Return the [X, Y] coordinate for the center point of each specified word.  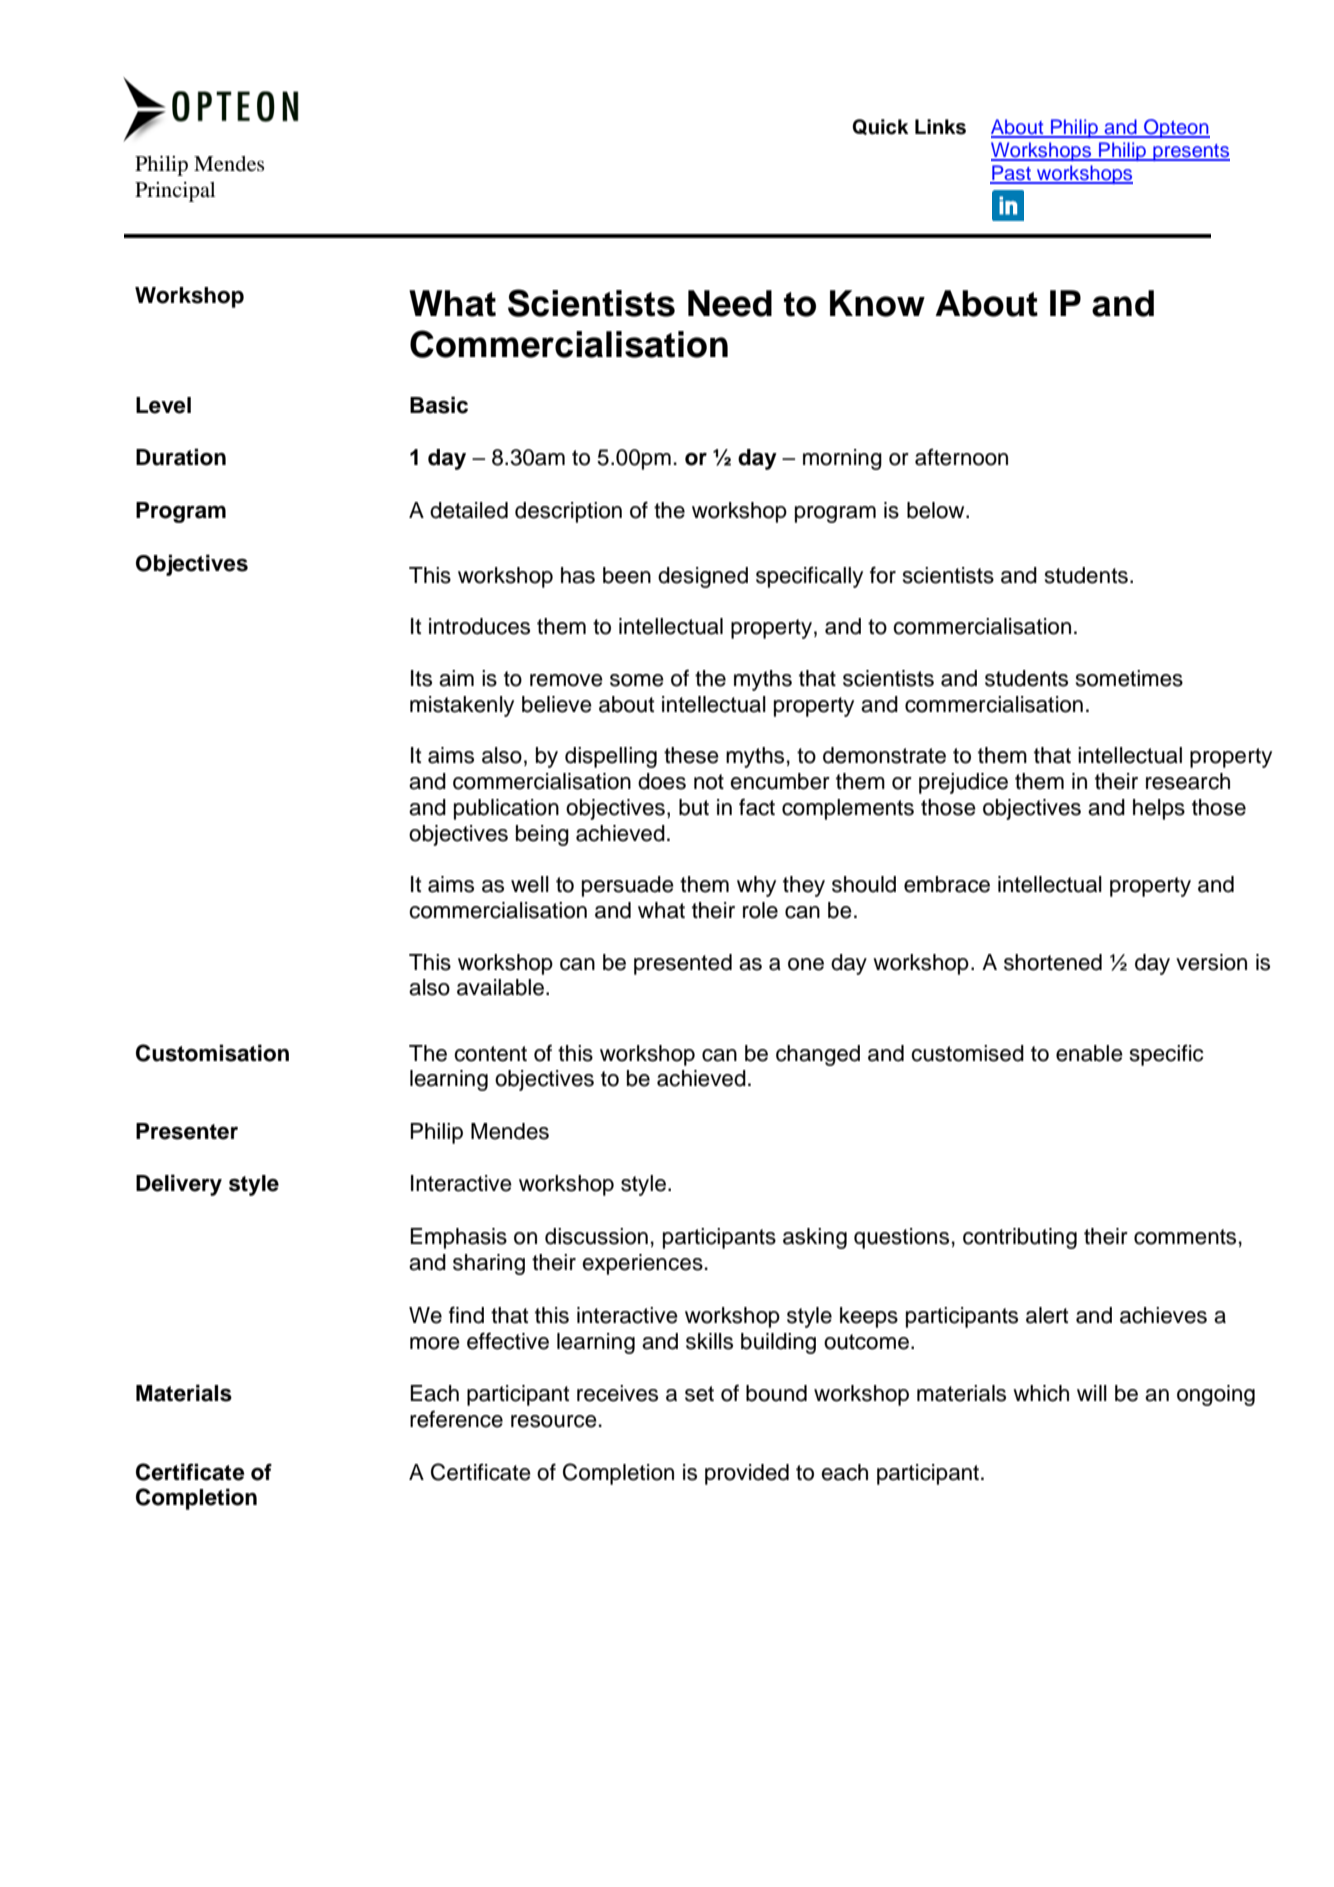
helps [1159, 809]
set [699, 1394]
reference [456, 1419]
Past [1011, 174]
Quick [880, 127]
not [709, 782]
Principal [175, 192]
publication [506, 809]
